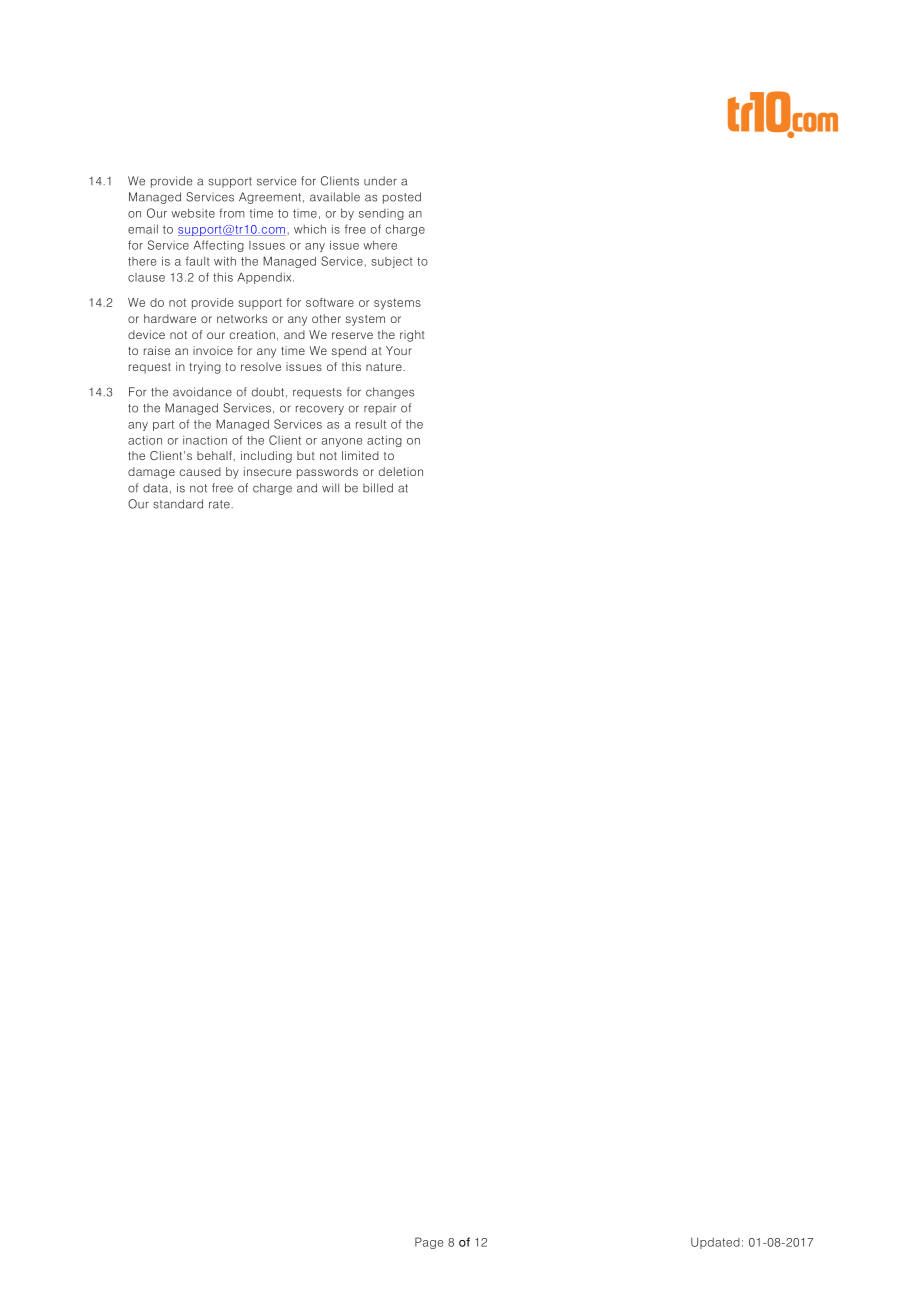 Image resolution: width=924 pixels, height=1308 pixels. I want to click on subject, so click(392, 262).
